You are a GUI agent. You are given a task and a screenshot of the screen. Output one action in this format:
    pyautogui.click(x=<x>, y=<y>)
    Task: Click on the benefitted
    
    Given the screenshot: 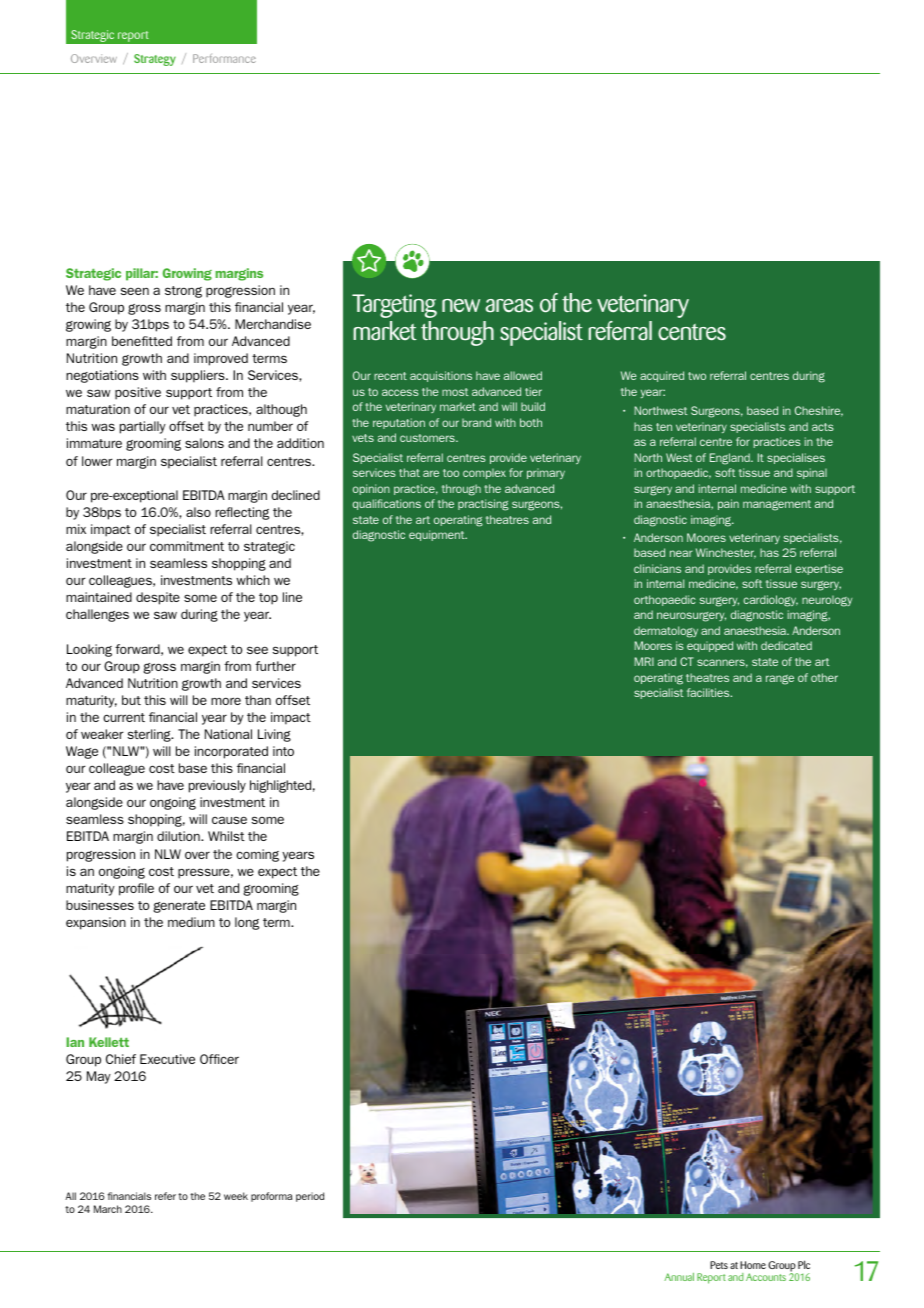 What is the action you would take?
    pyautogui.click(x=142, y=341)
